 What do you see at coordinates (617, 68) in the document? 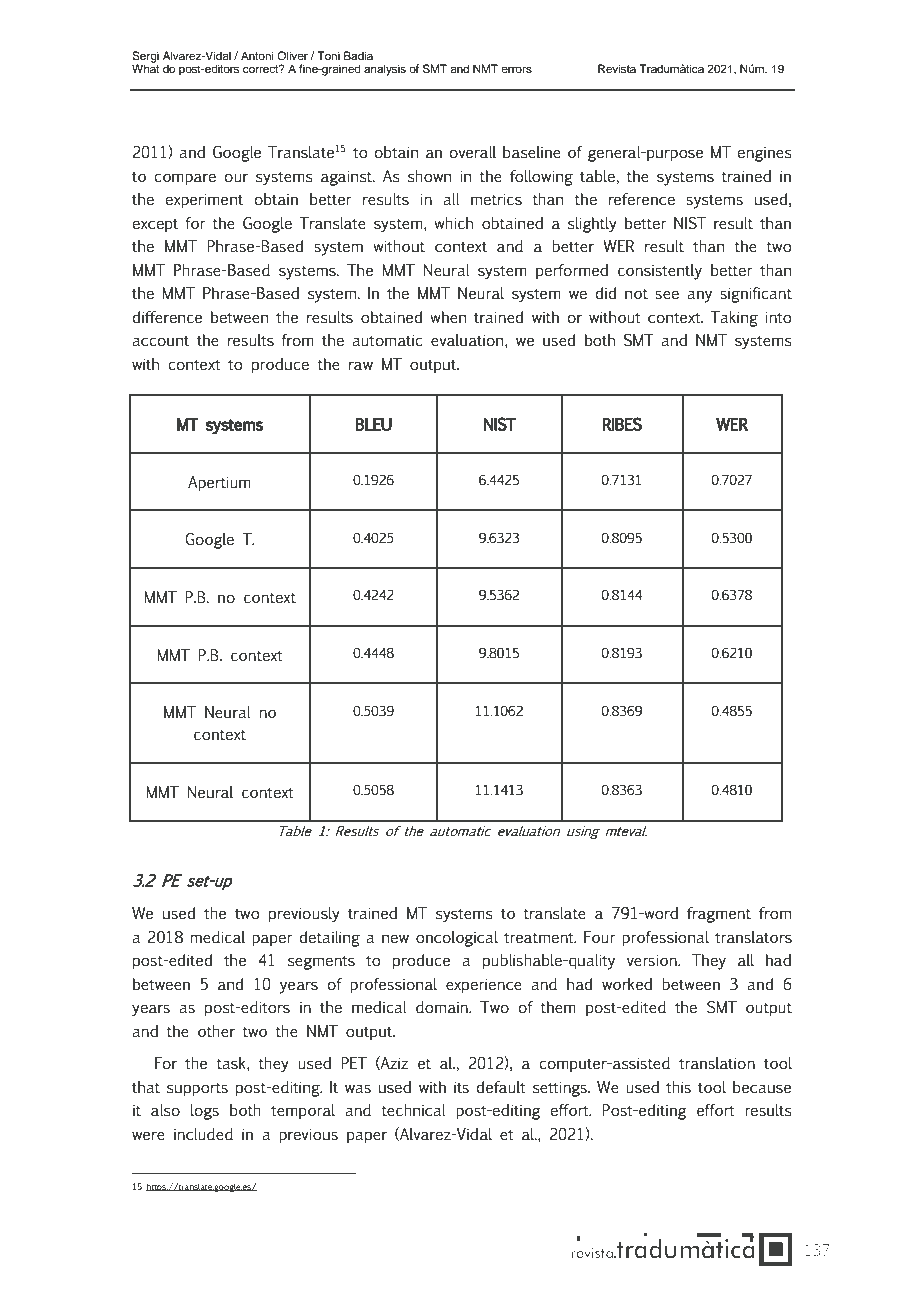
I see `Revista` at bounding box center [617, 68].
